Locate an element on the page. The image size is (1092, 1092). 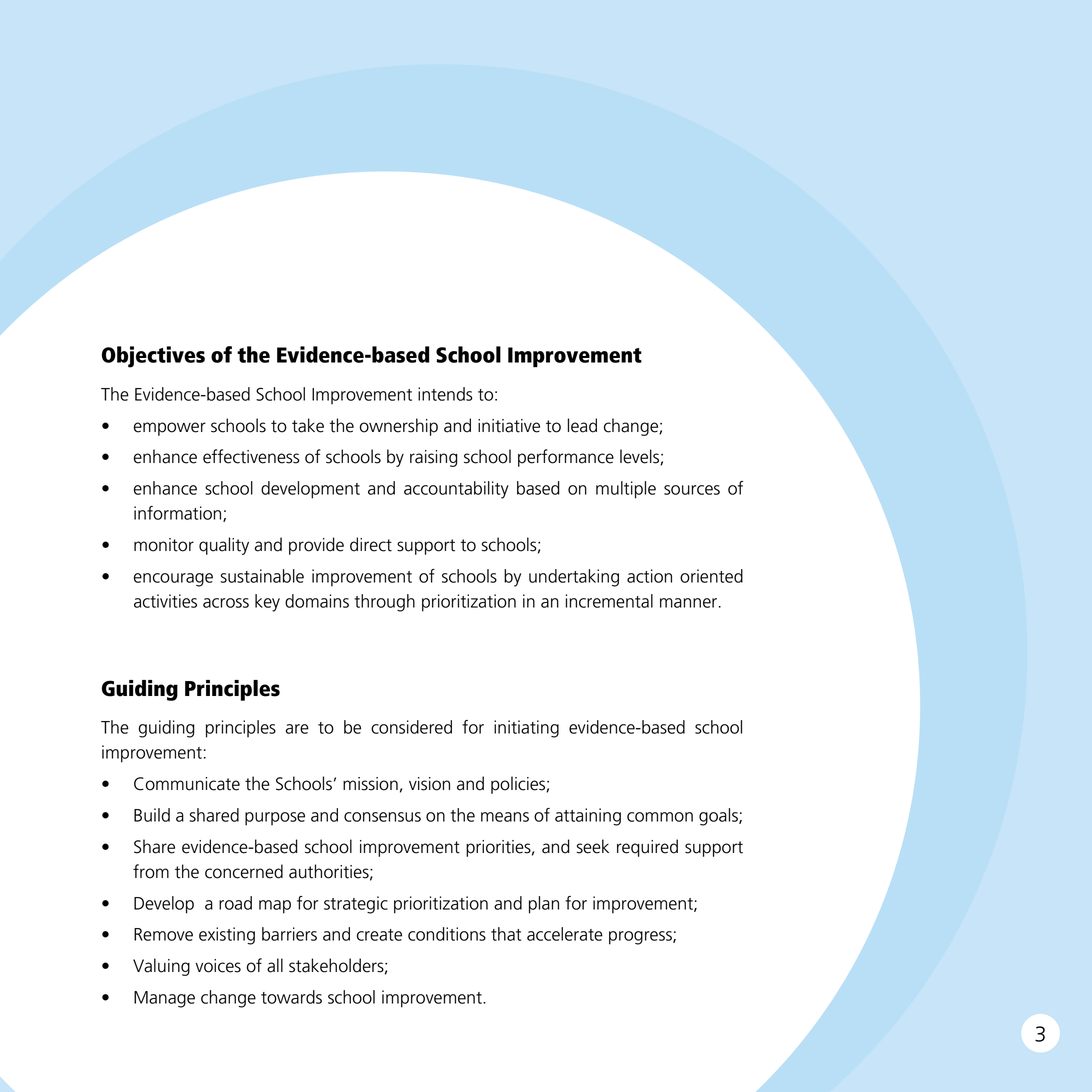
lead is located at coordinates (582, 425).
